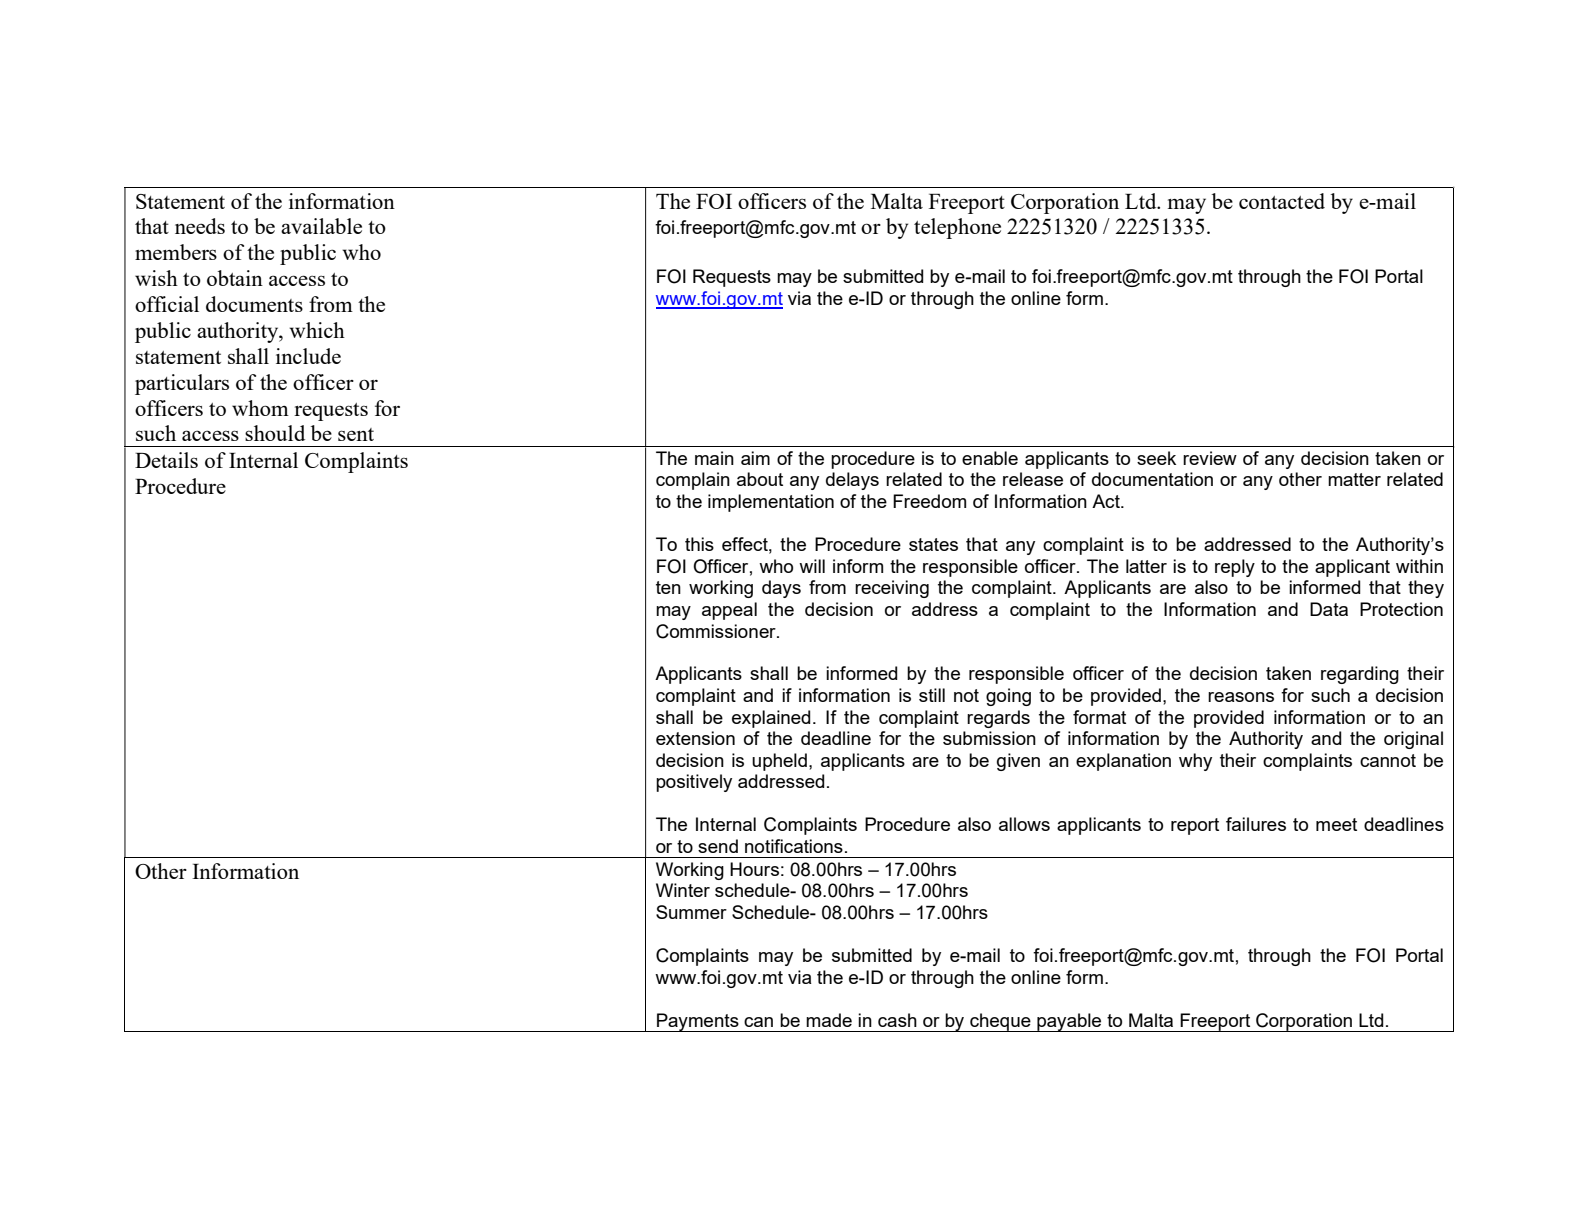  I want to click on telephone, so click(957, 228).
